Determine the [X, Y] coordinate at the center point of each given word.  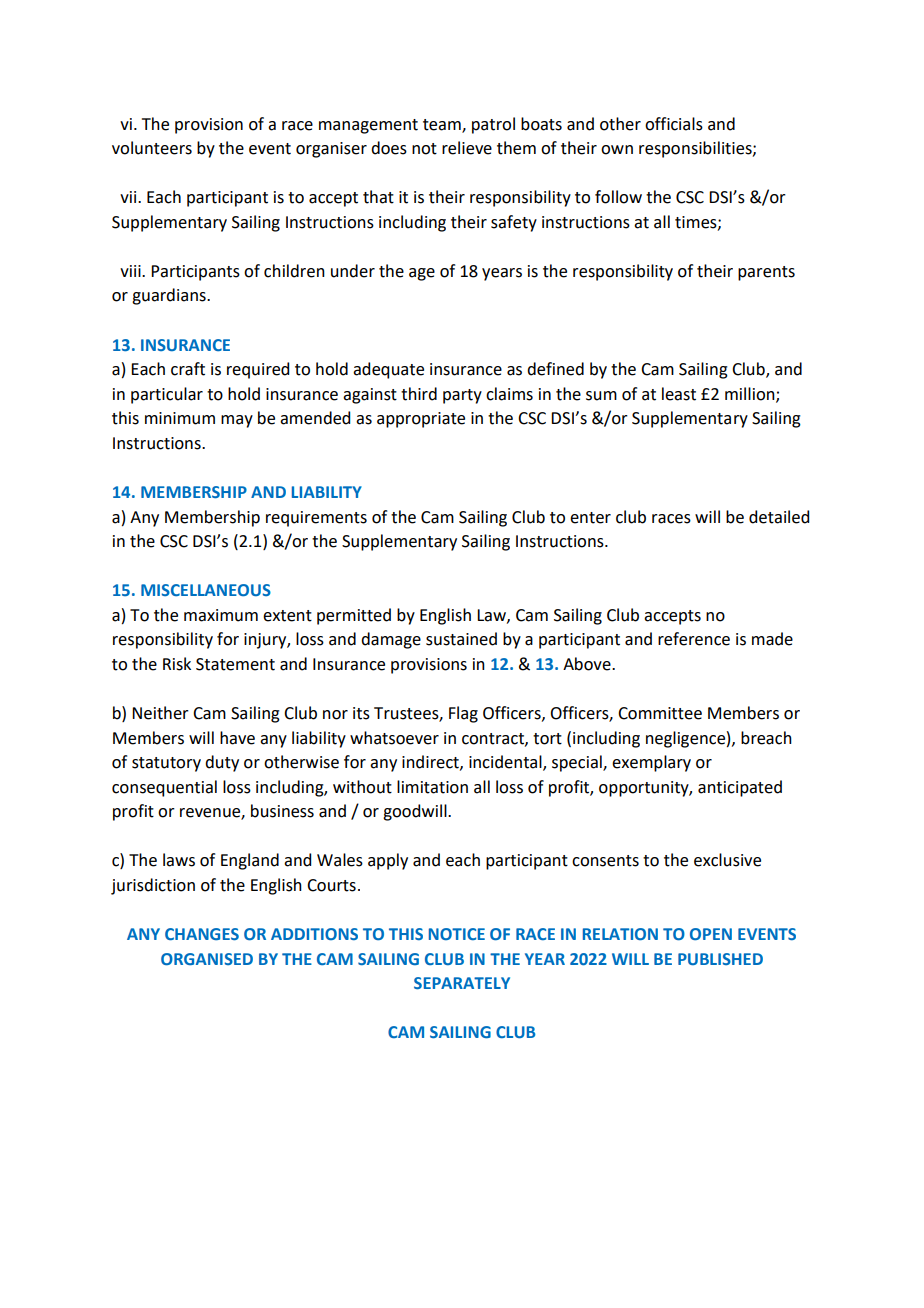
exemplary [651, 763]
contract [494, 739]
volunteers [152, 148]
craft [188, 369]
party [462, 396]
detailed [779, 517]
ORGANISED [207, 959]
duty [222, 763]
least [679, 394]
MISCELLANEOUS [206, 590]
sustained [461, 639]
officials [674, 124]
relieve [467, 148]
